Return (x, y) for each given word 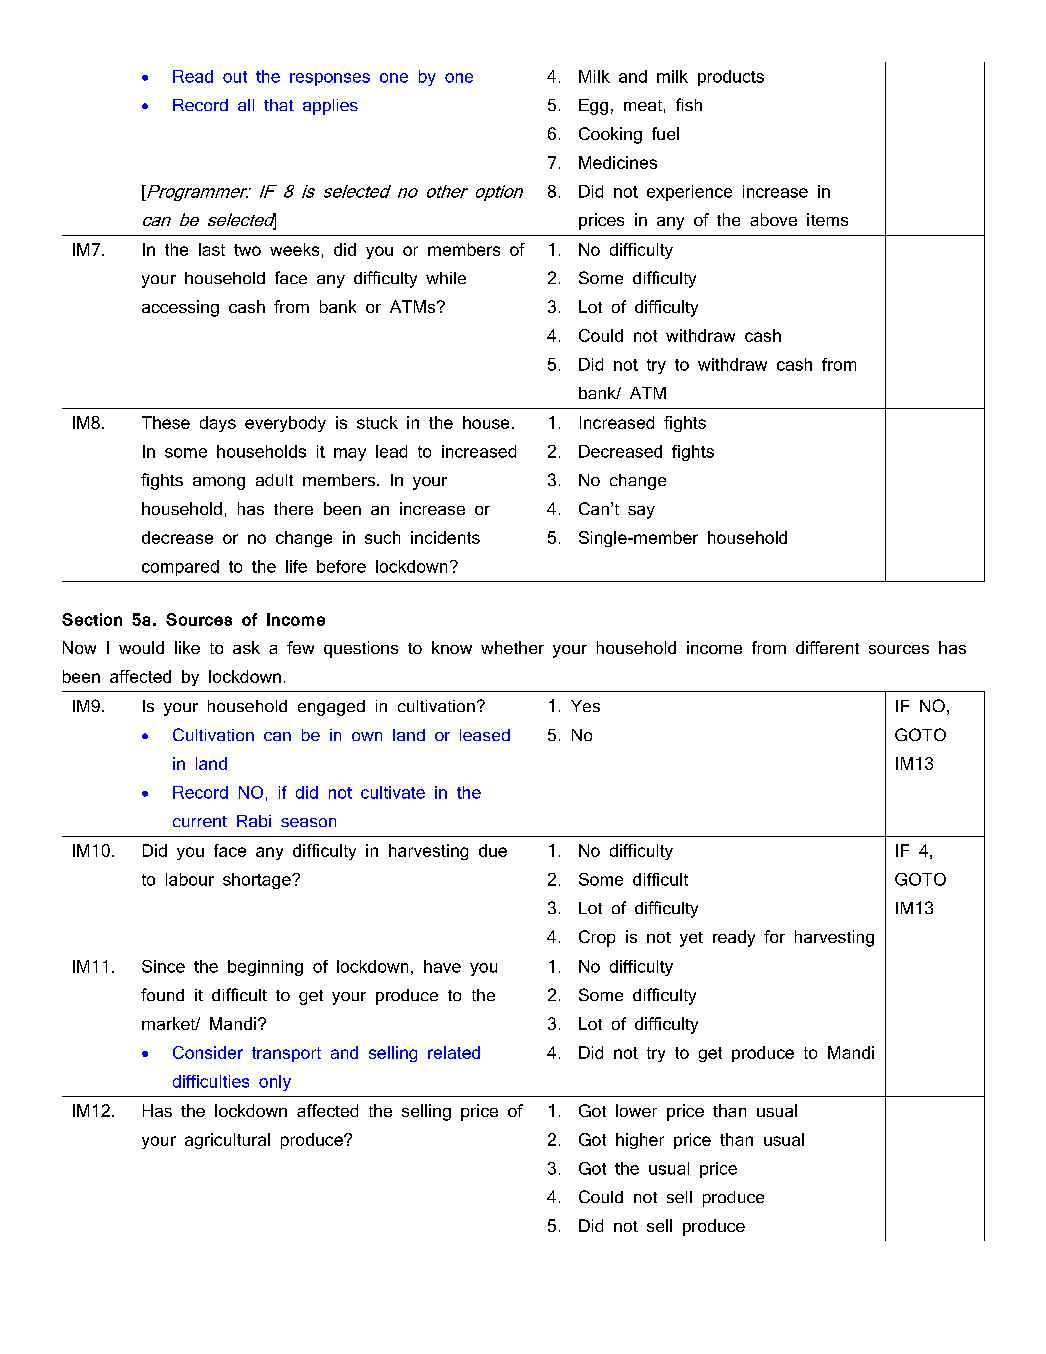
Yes (585, 706)
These (166, 422)
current (200, 821)
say (641, 512)
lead (391, 451)
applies (330, 107)
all (246, 105)
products (731, 78)
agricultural (227, 1141)
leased (485, 735)
